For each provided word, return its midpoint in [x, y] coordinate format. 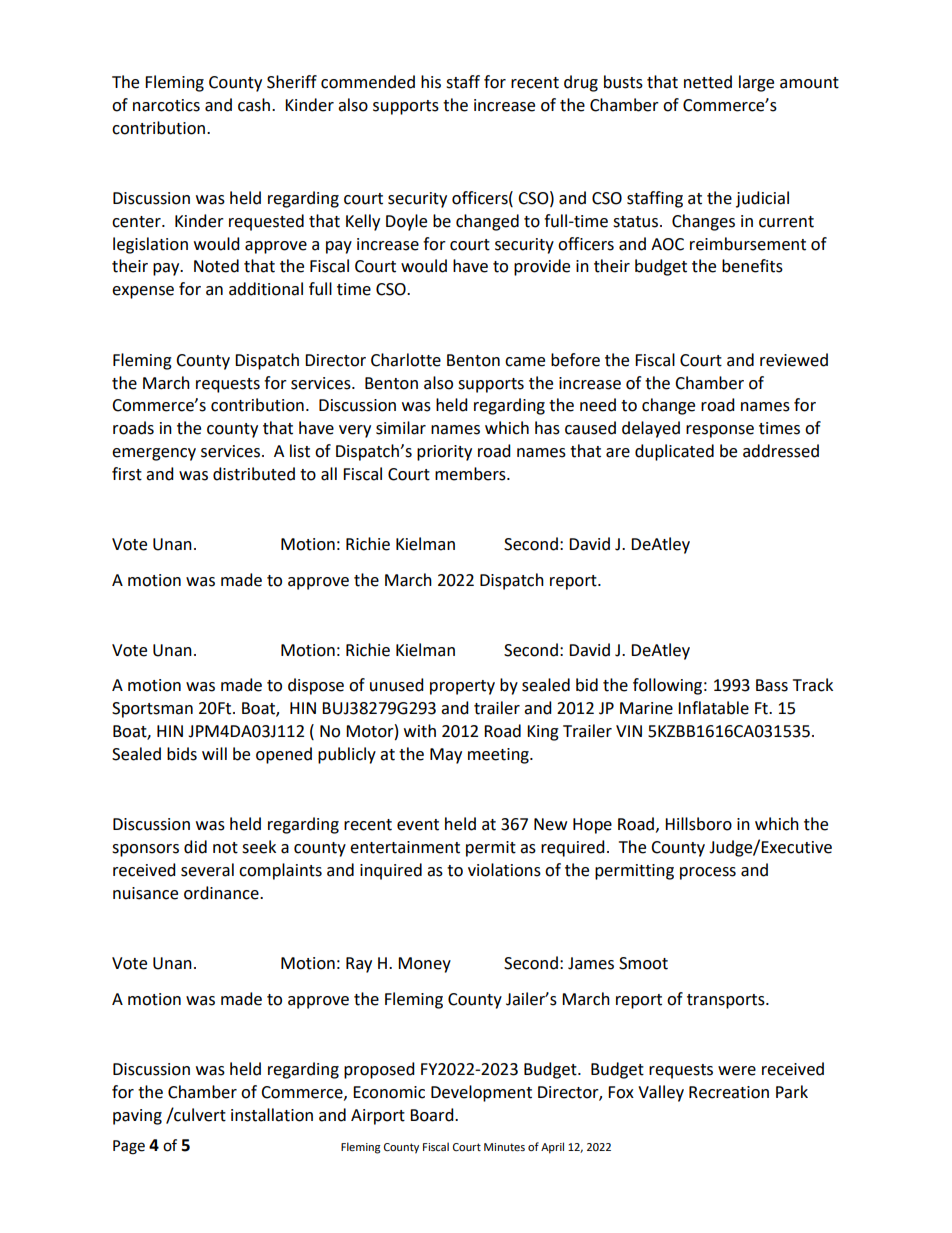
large [756, 83]
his [431, 82]
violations [504, 870]
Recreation [729, 1092]
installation [272, 1115]
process [708, 873]
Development [481, 1093]
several [207, 870]
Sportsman [152, 710]
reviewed [794, 360]
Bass [772, 685]
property [462, 687]
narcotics [166, 105]
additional [266, 289]
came [525, 362]
